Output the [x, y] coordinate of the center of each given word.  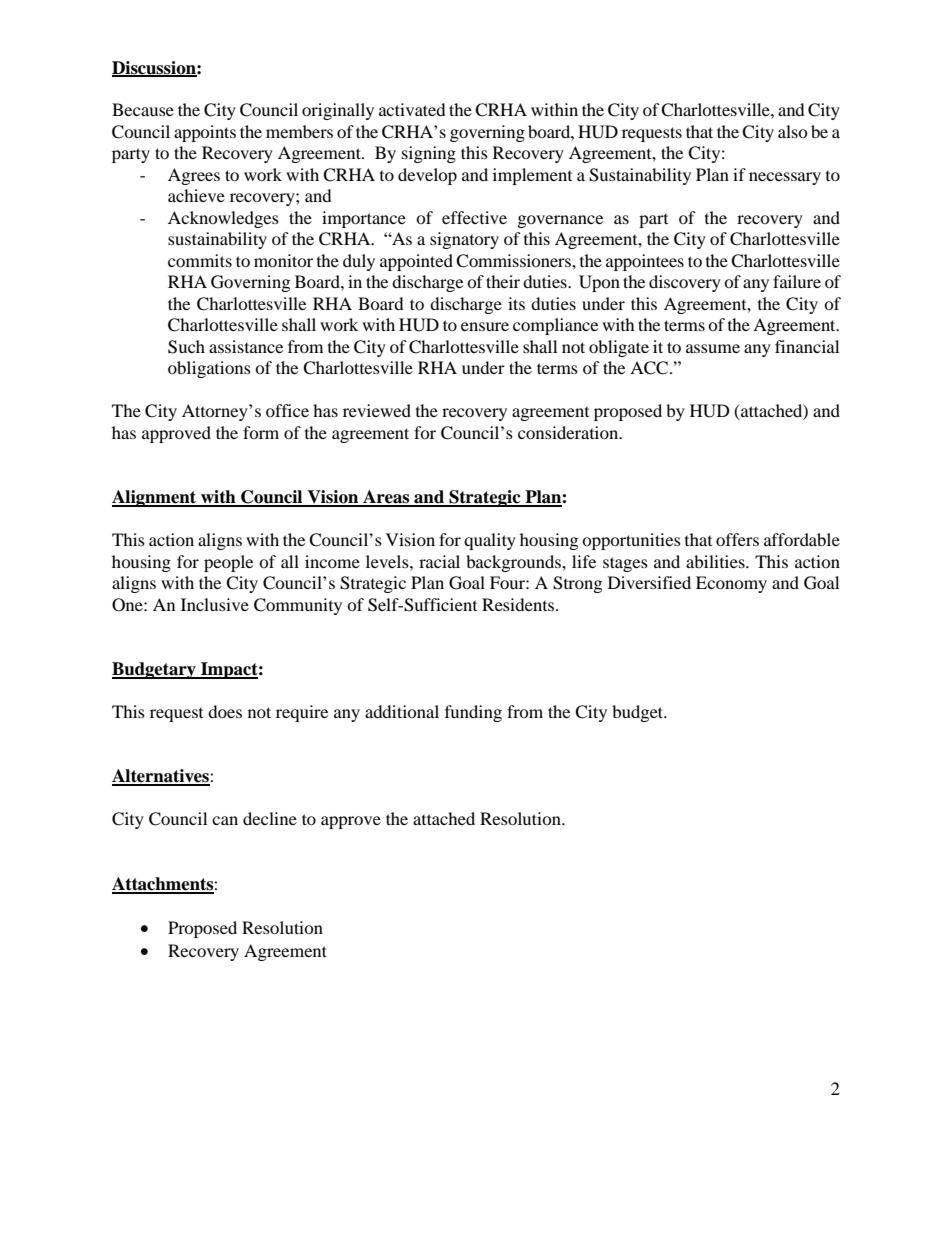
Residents [519, 604]
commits [200, 260]
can [225, 820]
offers [737, 539]
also [793, 131]
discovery [685, 283]
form [261, 432]
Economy [731, 584]
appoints [205, 133]
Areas [386, 498]
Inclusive [215, 604]
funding [473, 713]
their [503, 281]
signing [429, 154]
